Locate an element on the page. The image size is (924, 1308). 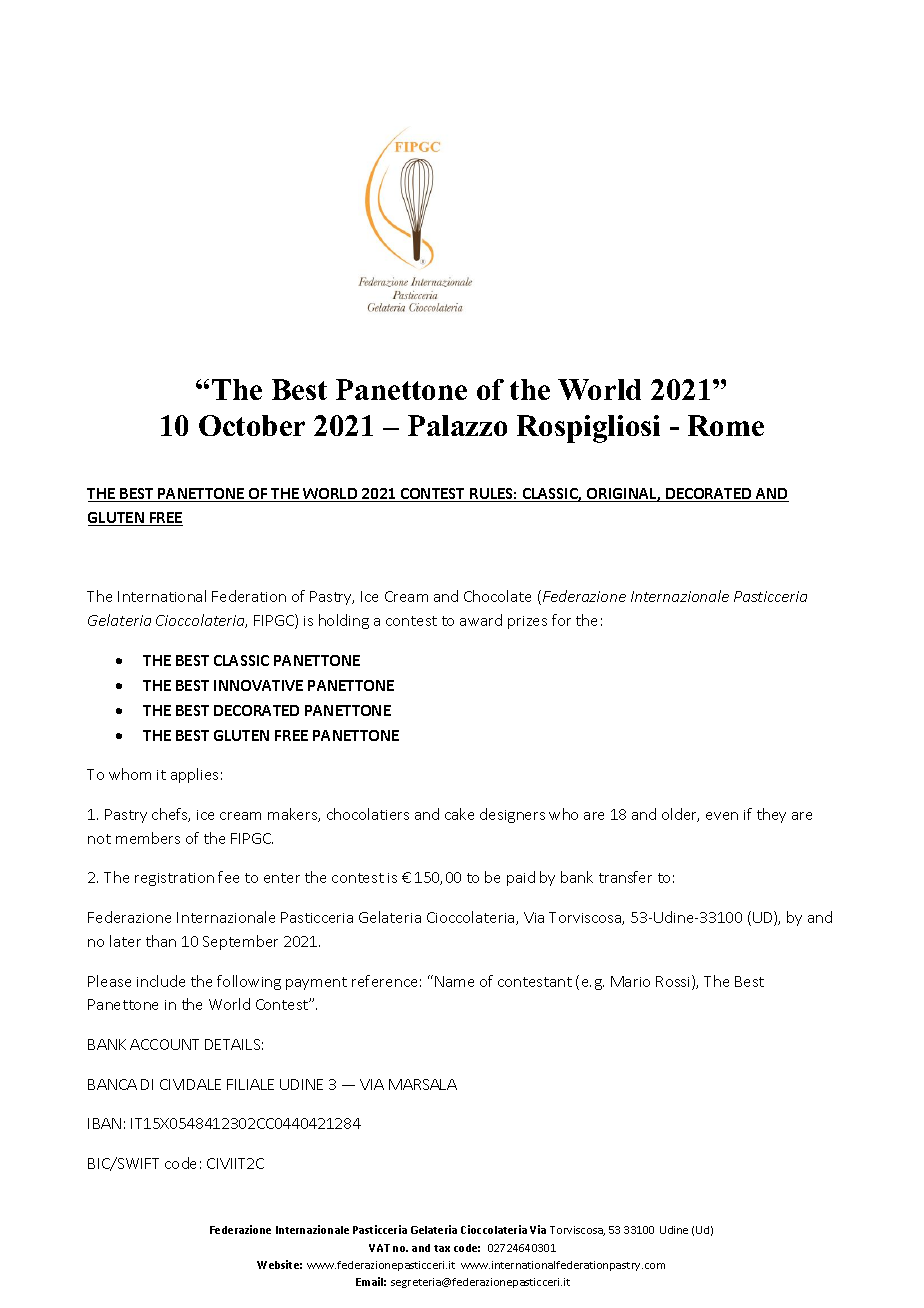
INNOVATIVE is located at coordinates (258, 685).
